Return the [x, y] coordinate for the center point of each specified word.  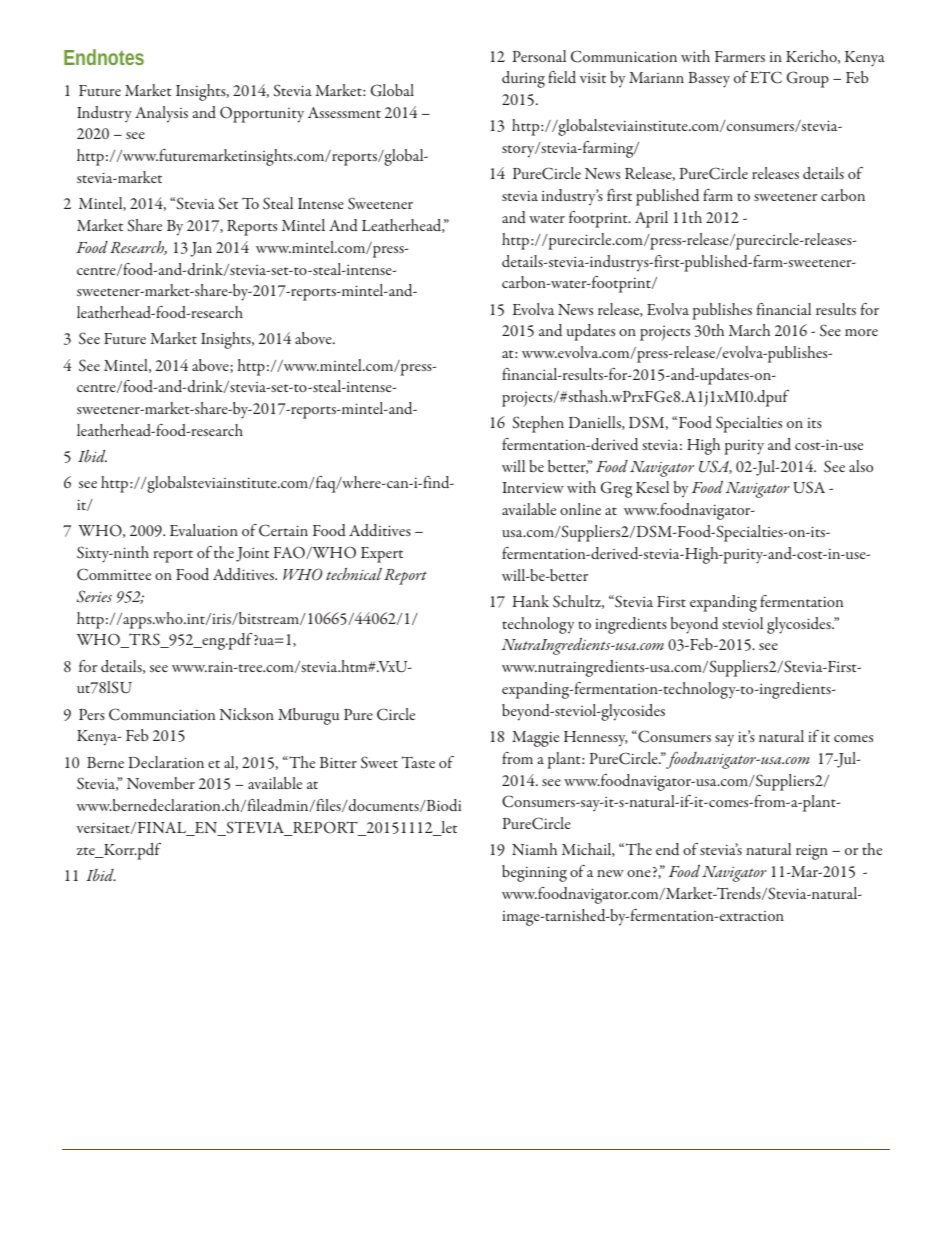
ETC [766, 77]
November [161, 783]
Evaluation [204, 530]
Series [94, 596]
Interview [533, 487]
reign [812, 852]
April [651, 219]
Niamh [534, 849]
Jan [201, 249]
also [861, 466]
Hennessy [596, 739]
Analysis [161, 114]
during [523, 79]
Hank [530, 601]
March [749, 330]
